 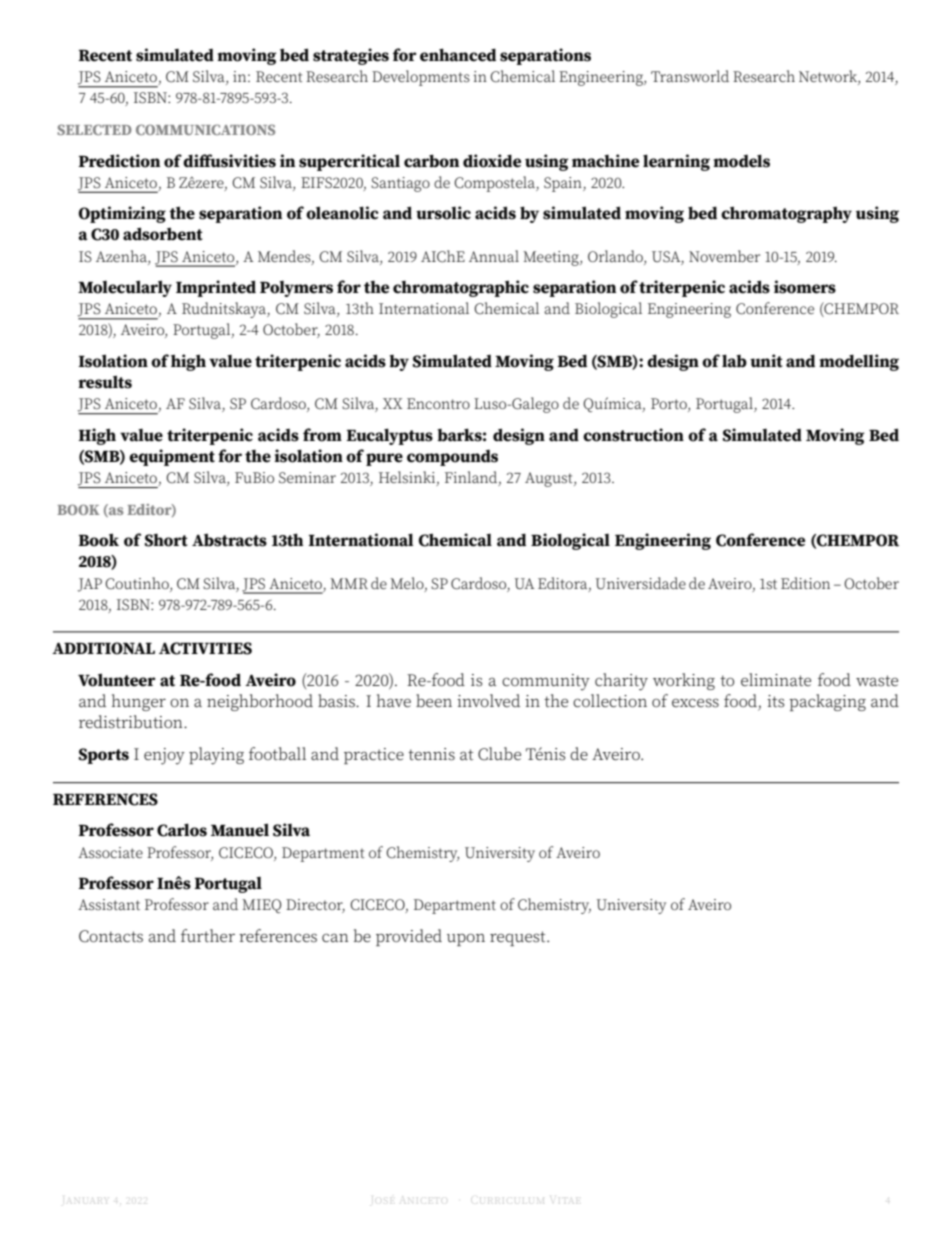 What do you see at coordinates (461, 288) in the document?
I see `chromatographic` at bounding box center [461, 288].
